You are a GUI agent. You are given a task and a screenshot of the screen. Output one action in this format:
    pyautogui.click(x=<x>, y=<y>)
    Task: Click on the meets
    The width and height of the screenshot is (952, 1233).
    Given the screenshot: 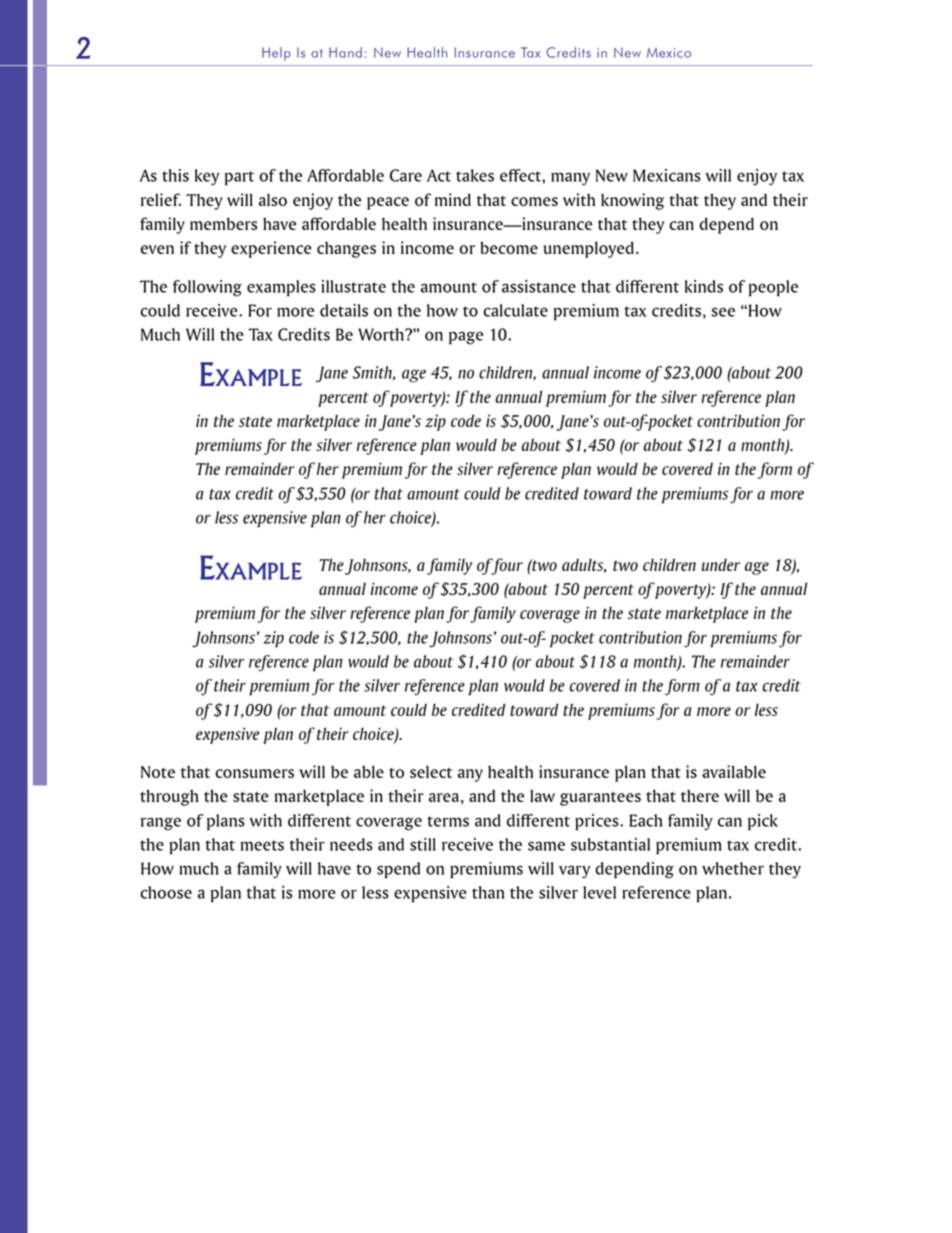 What is the action you would take?
    pyautogui.click(x=262, y=845)
